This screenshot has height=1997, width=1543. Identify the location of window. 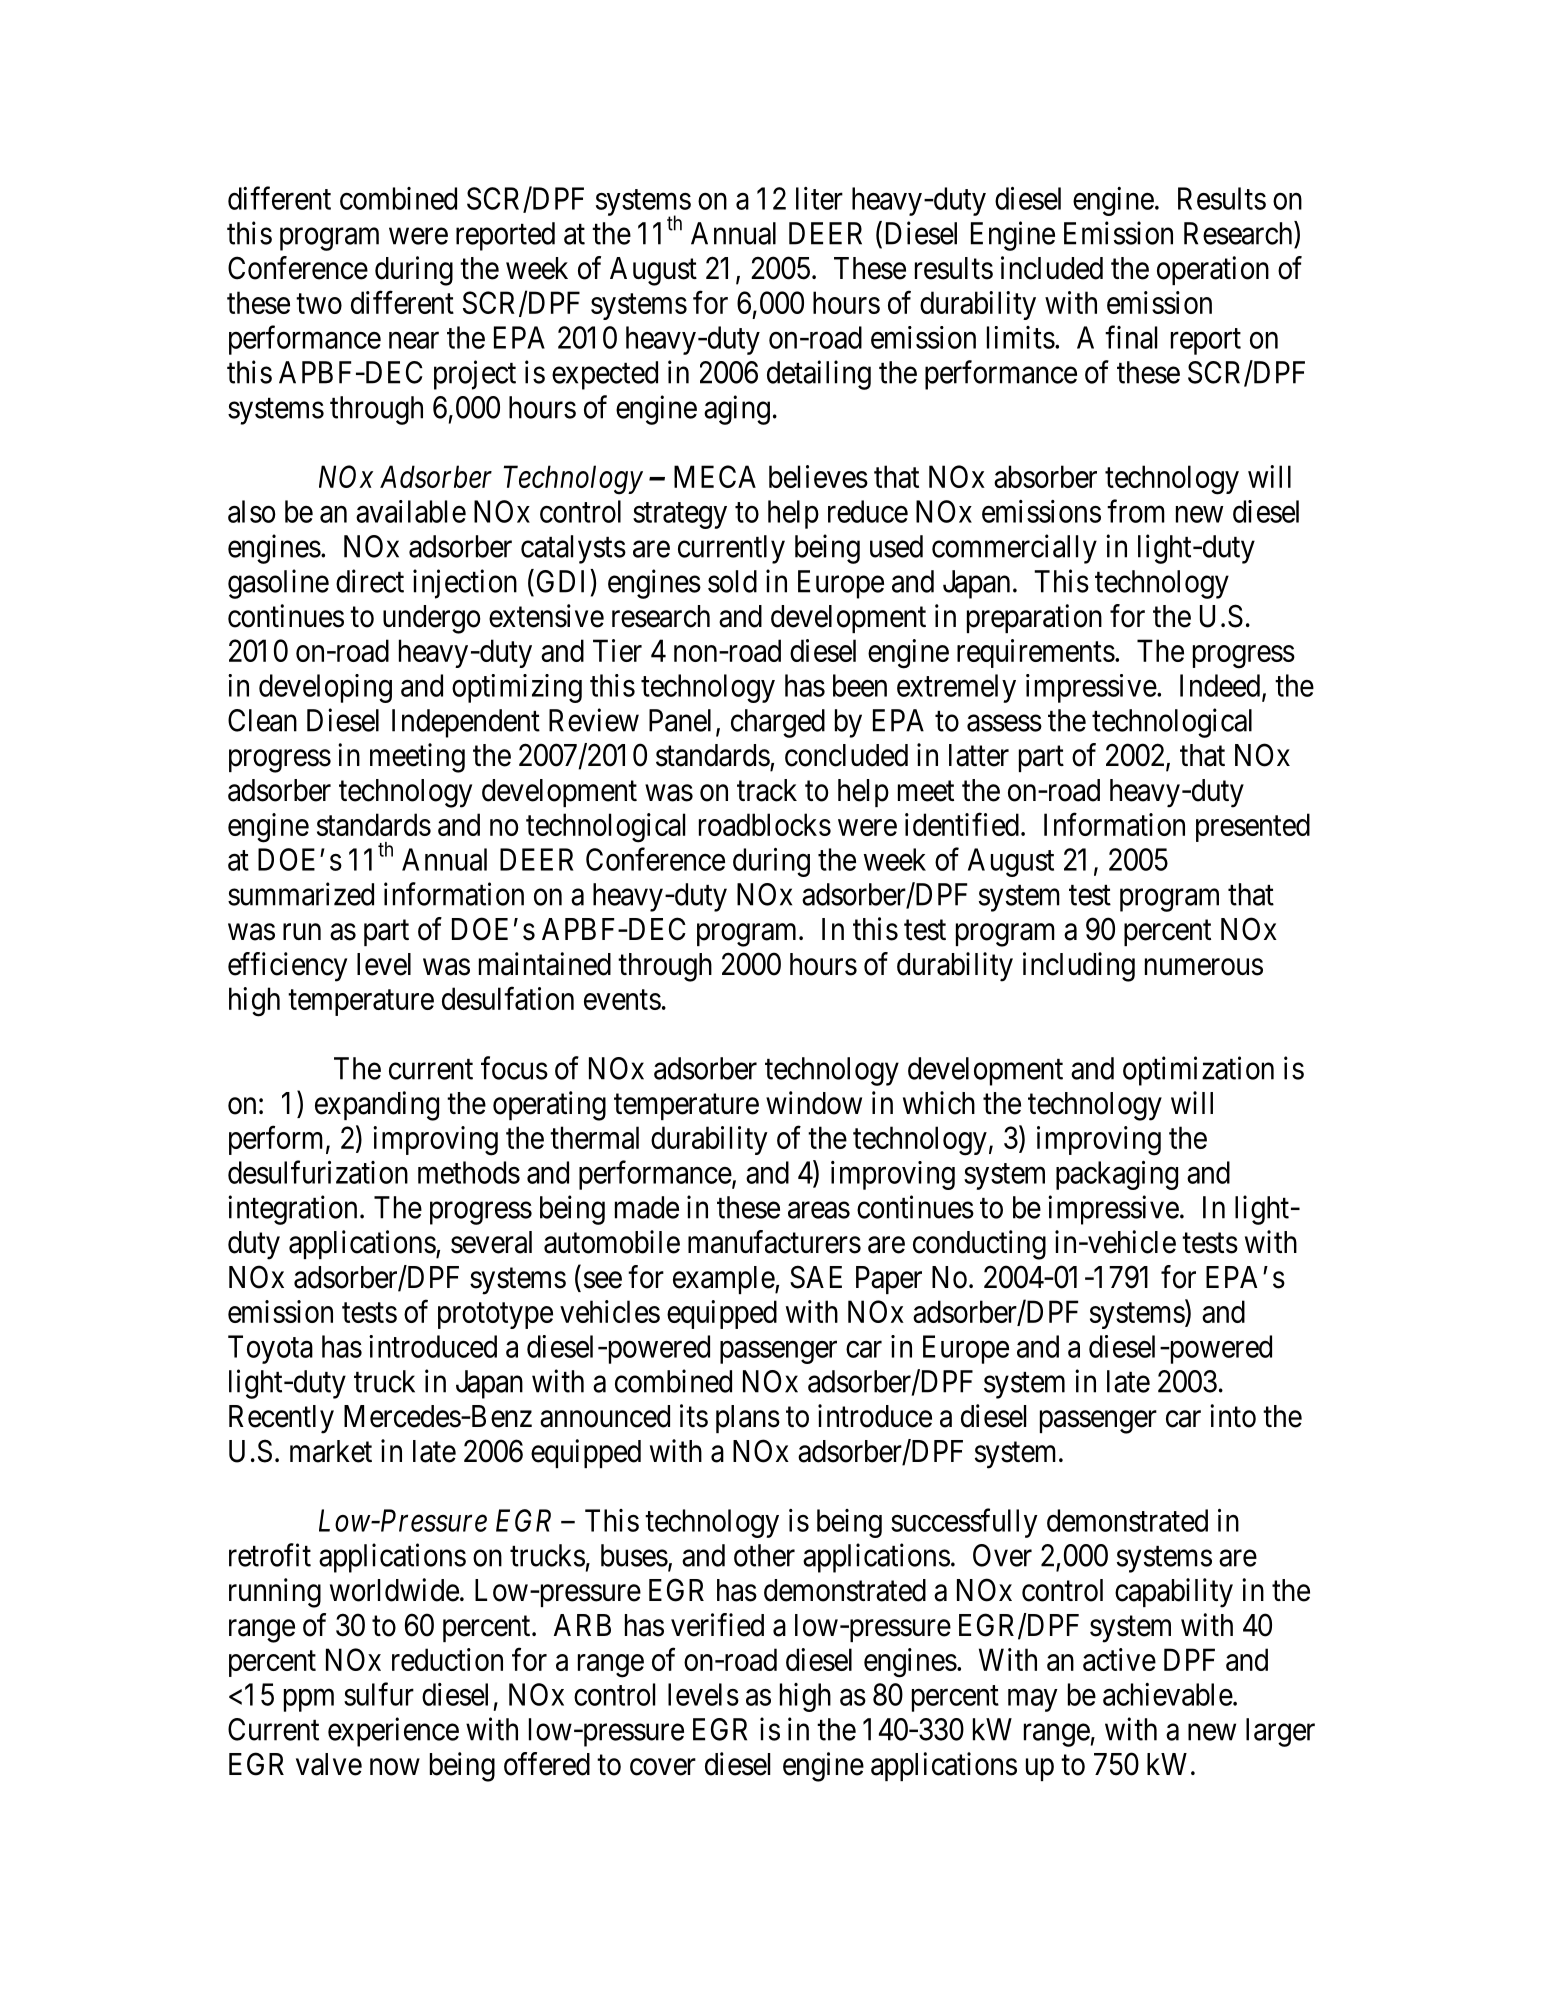
(814, 1103).
